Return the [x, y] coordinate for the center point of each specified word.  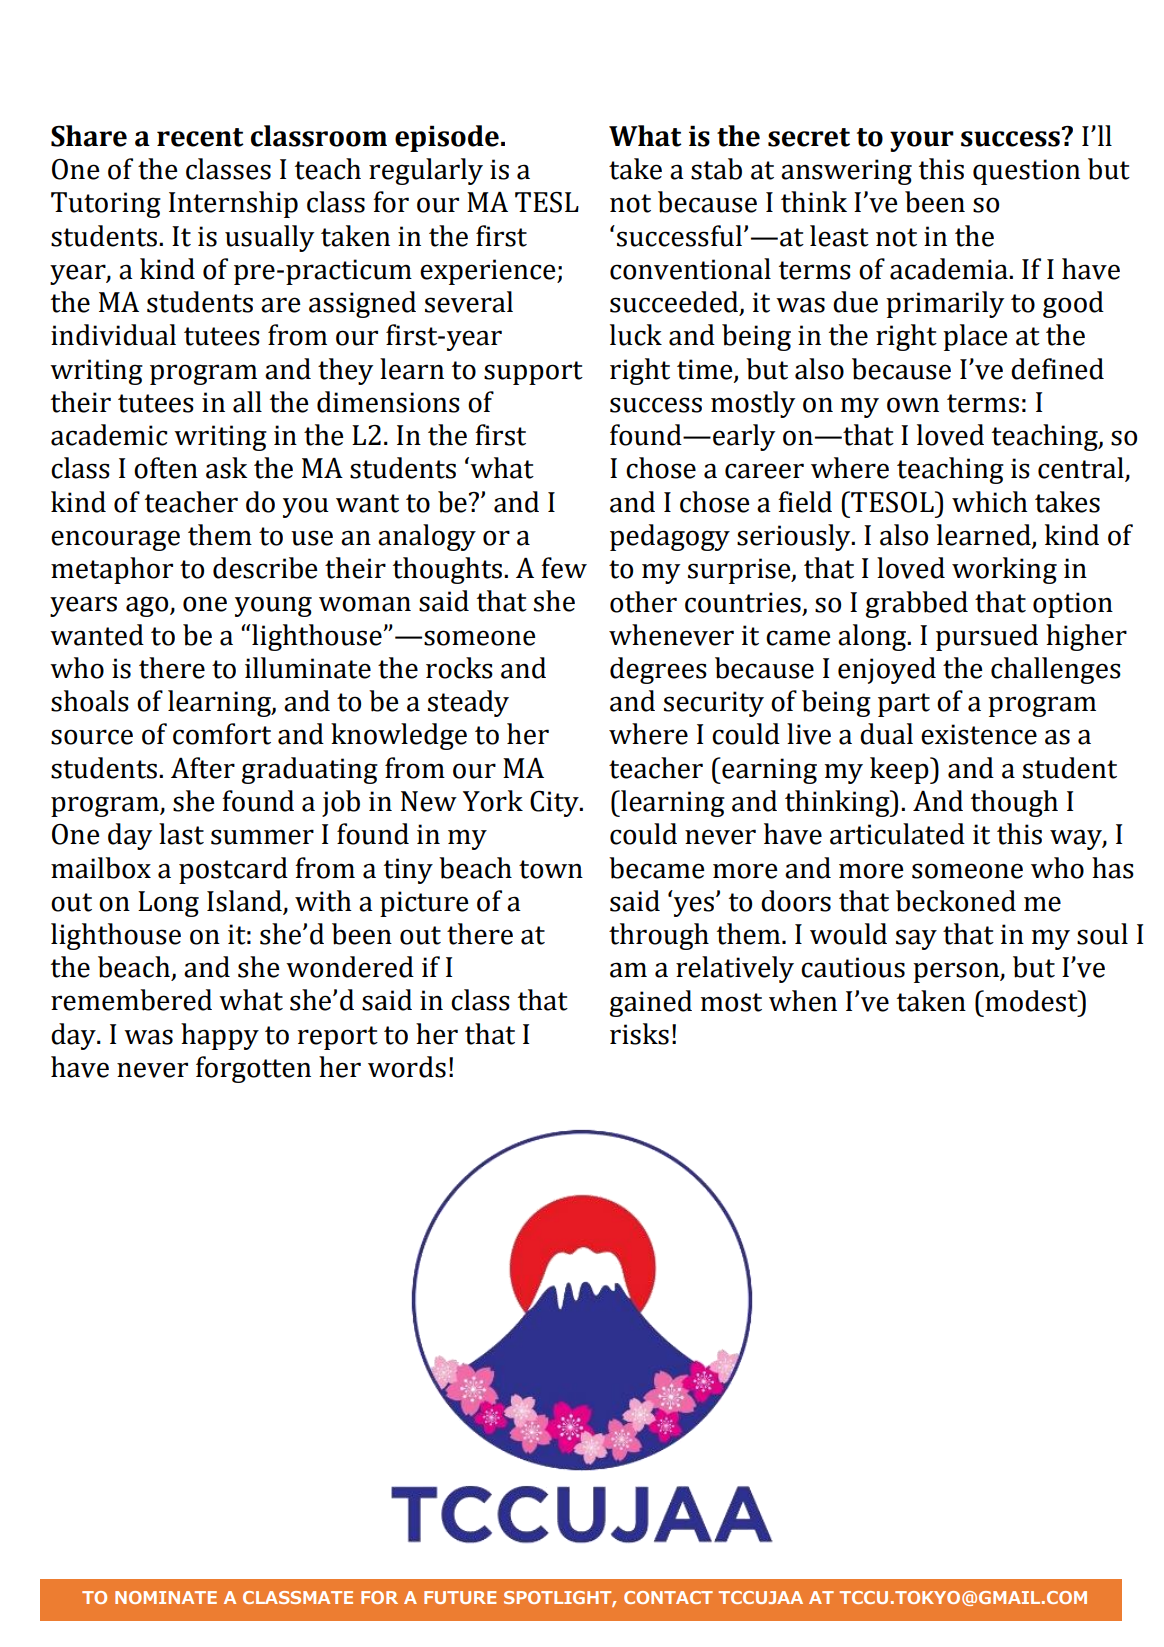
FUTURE [460, 1597]
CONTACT [668, 1597]
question [1026, 172]
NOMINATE [166, 1597]
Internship [233, 204]
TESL [547, 202]
